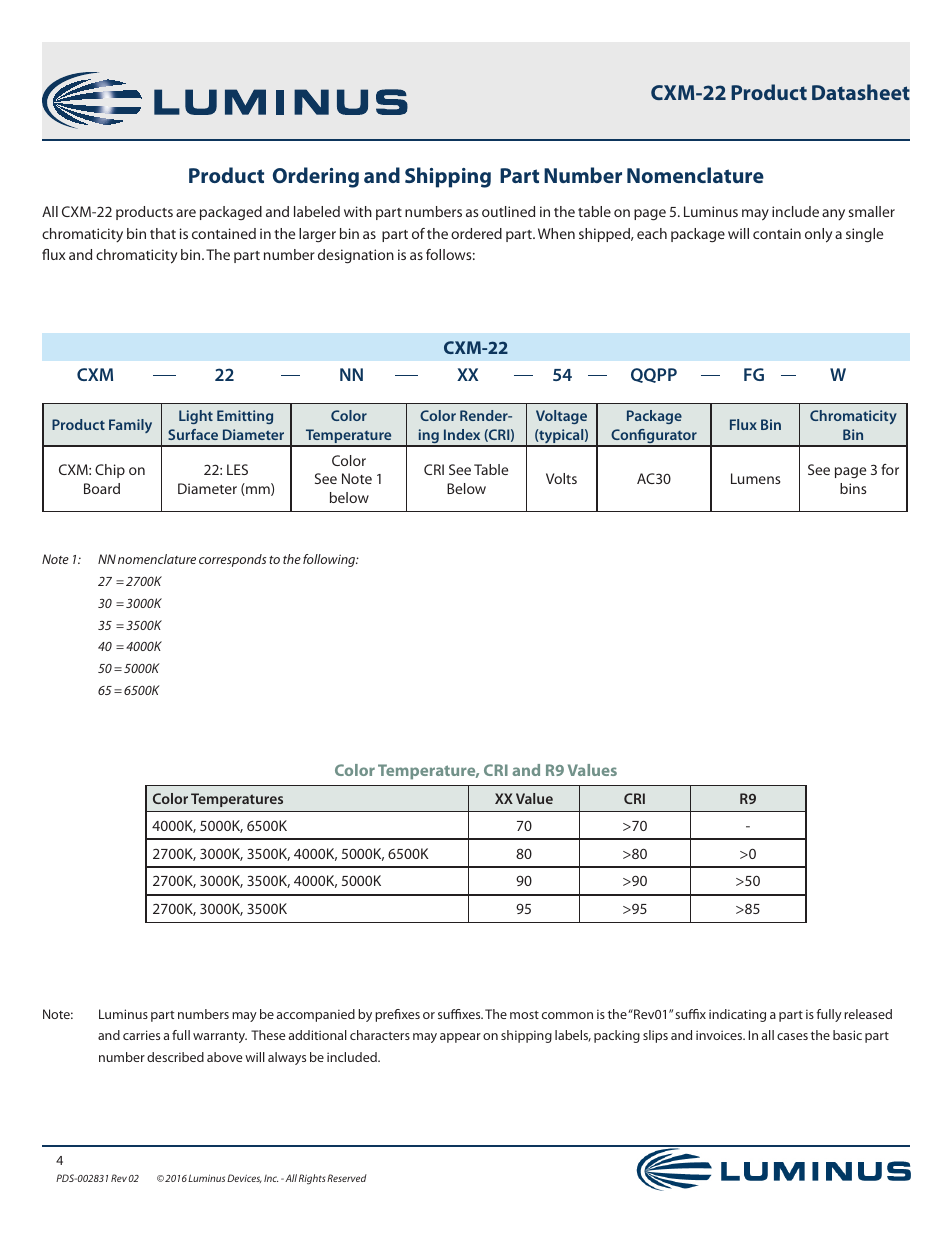 Image resolution: width=952 pixels, height=1233 pixels. I want to click on Datasheet, so click(861, 92).
